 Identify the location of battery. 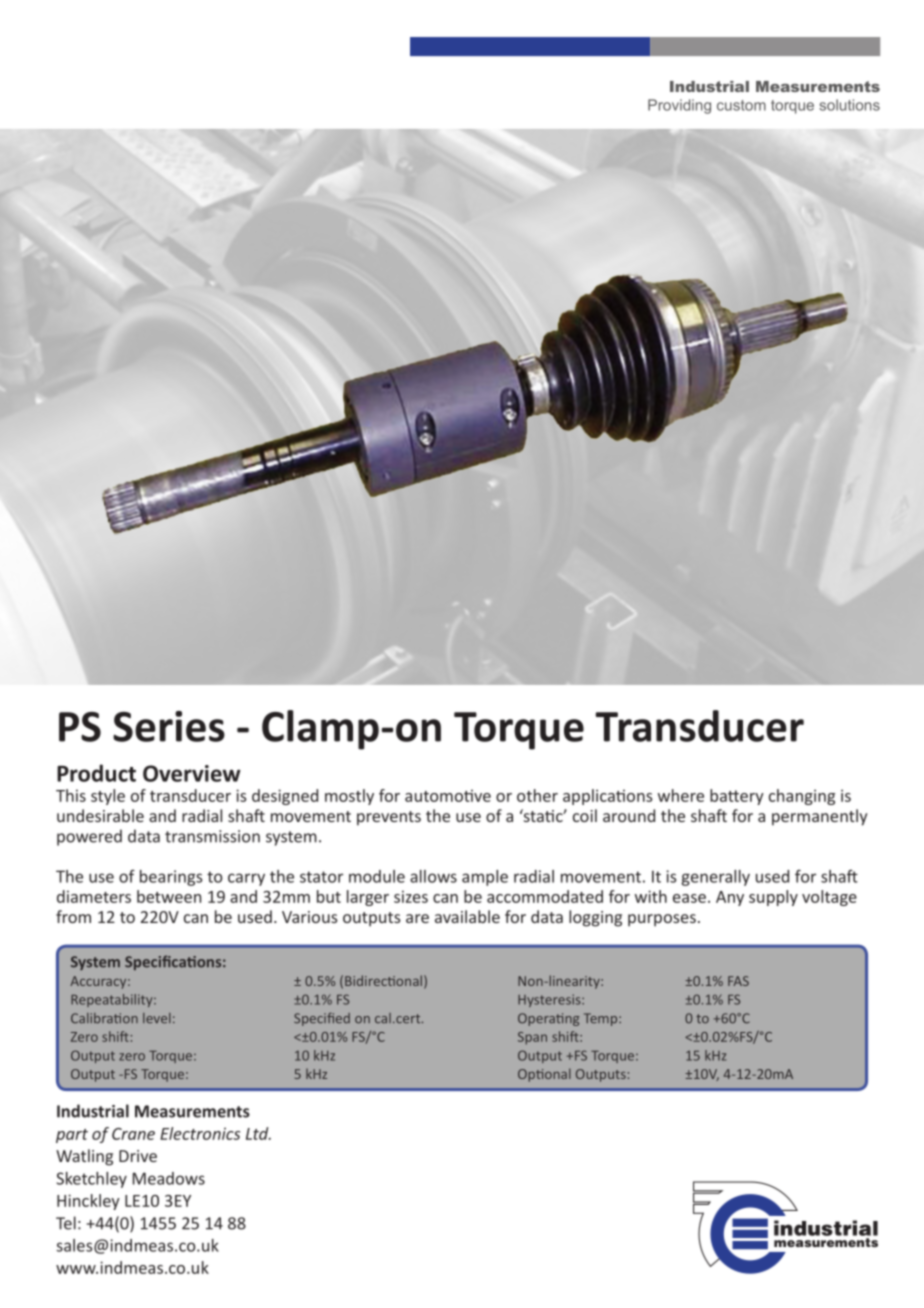
(737, 797).
